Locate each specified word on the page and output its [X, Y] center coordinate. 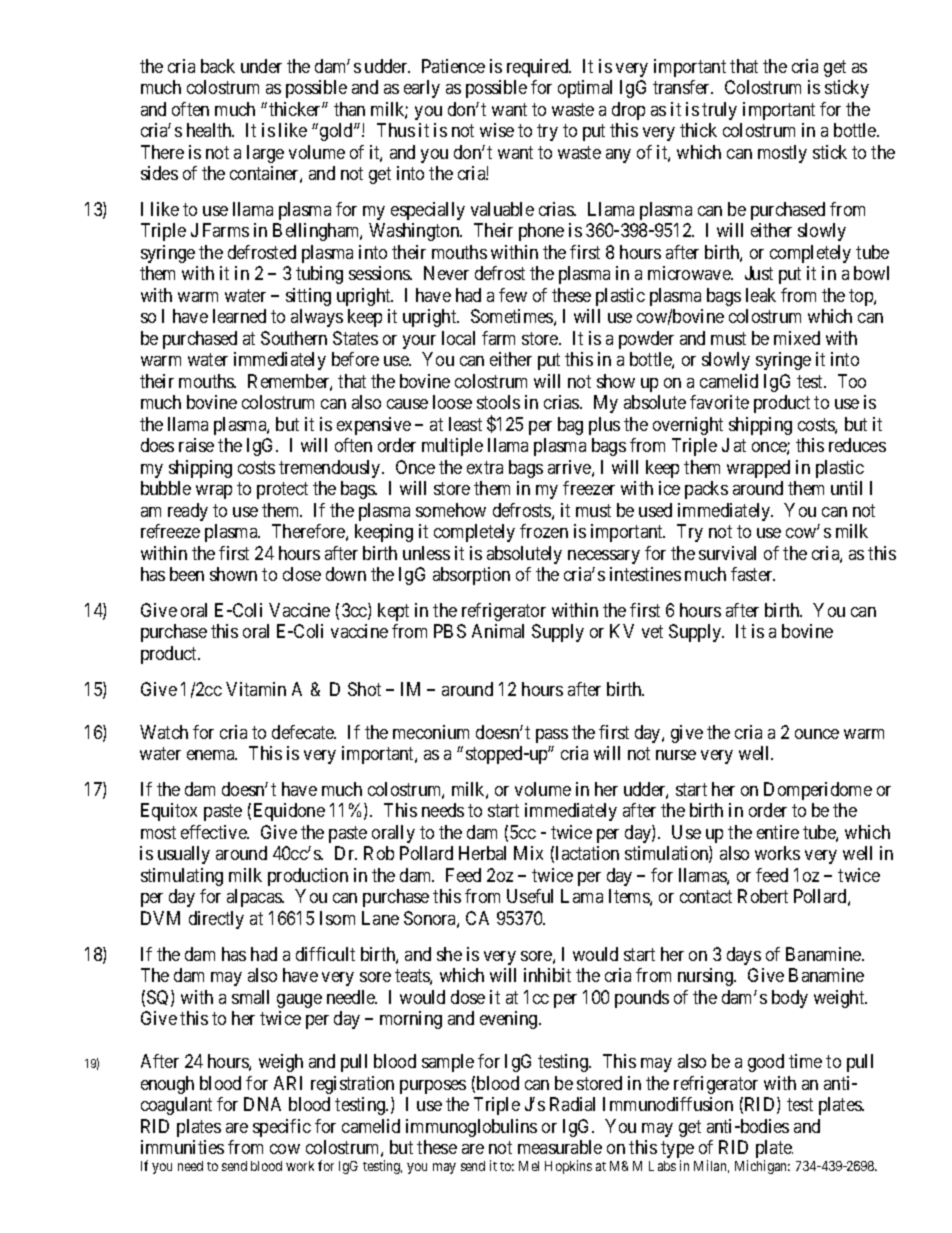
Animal [498, 631]
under [261, 66]
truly [719, 111]
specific [282, 1128]
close [302, 574]
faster [753, 574]
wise [497, 130]
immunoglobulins [471, 1128]
